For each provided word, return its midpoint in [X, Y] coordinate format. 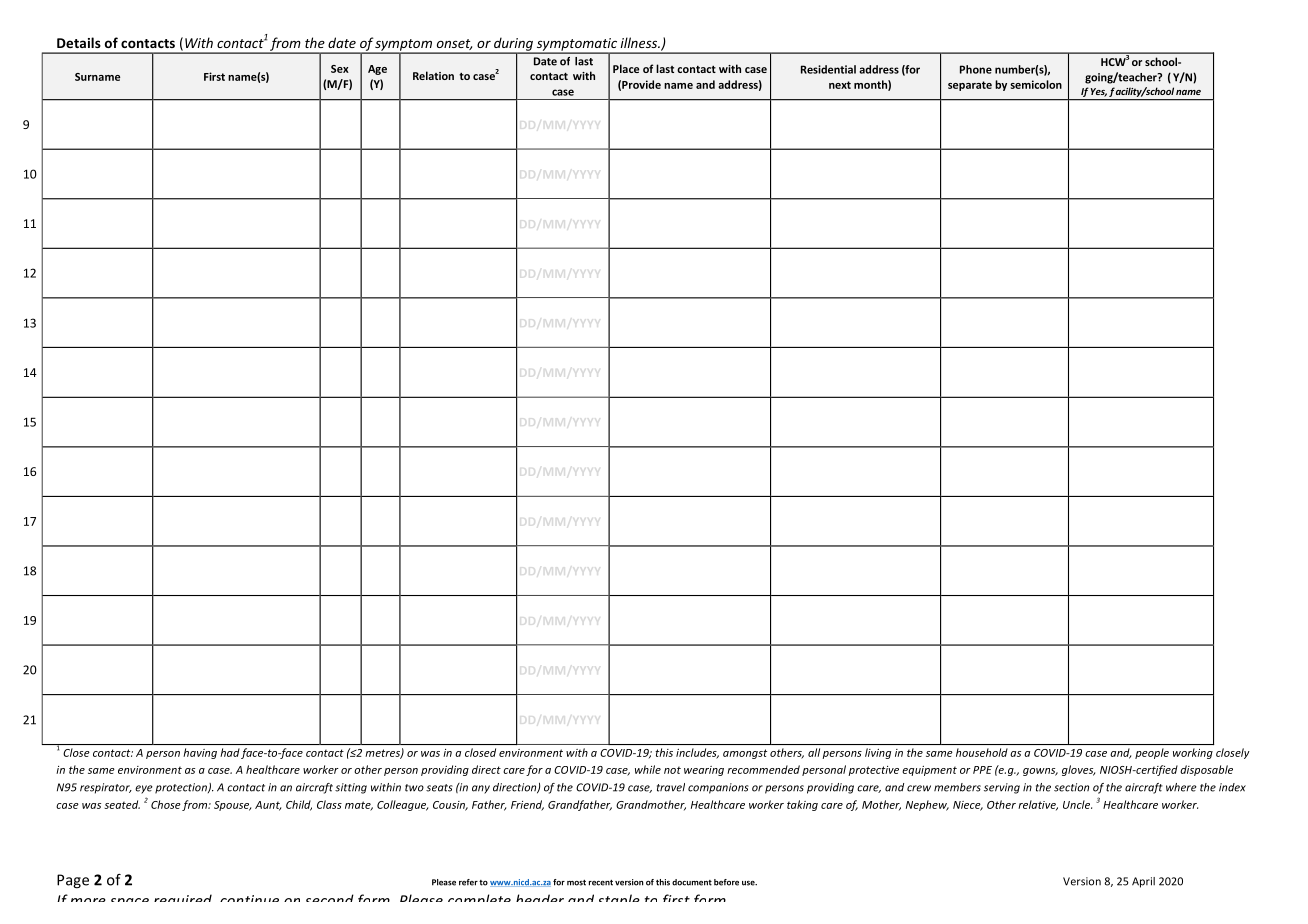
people [1152, 753]
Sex [340, 69]
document [692, 882]
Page [73, 881]
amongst [745, 754]
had [230, 752]
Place [626, 68]
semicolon [1036, 84]
